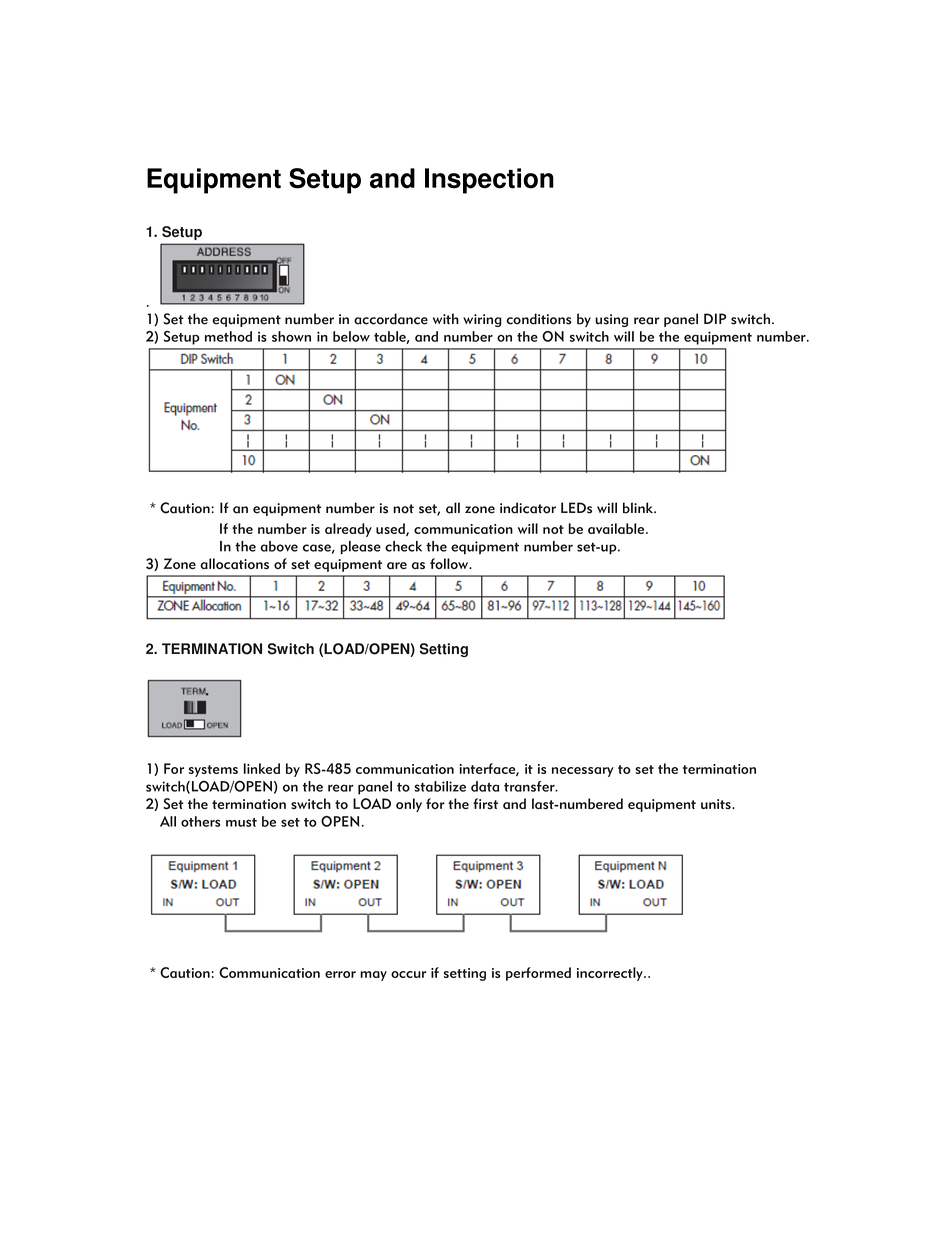  What do you see at coordinates (611, 974) in the document?
I see `incorrectly` at bounding box center [611, 974].
